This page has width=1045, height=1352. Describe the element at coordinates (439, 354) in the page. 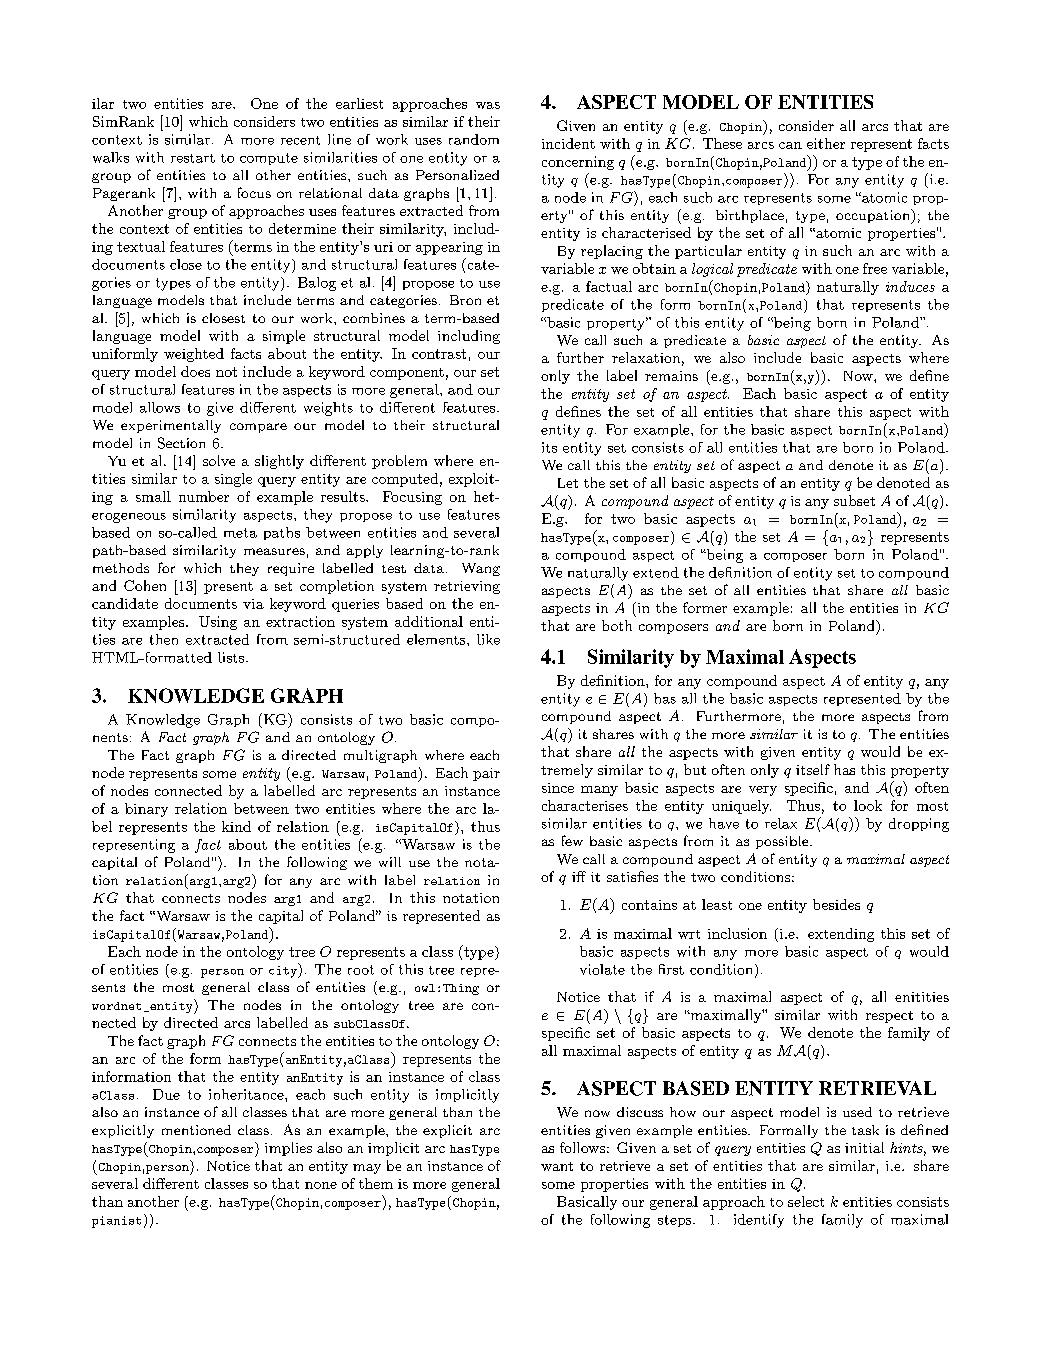

I see `contrast` at that location.
